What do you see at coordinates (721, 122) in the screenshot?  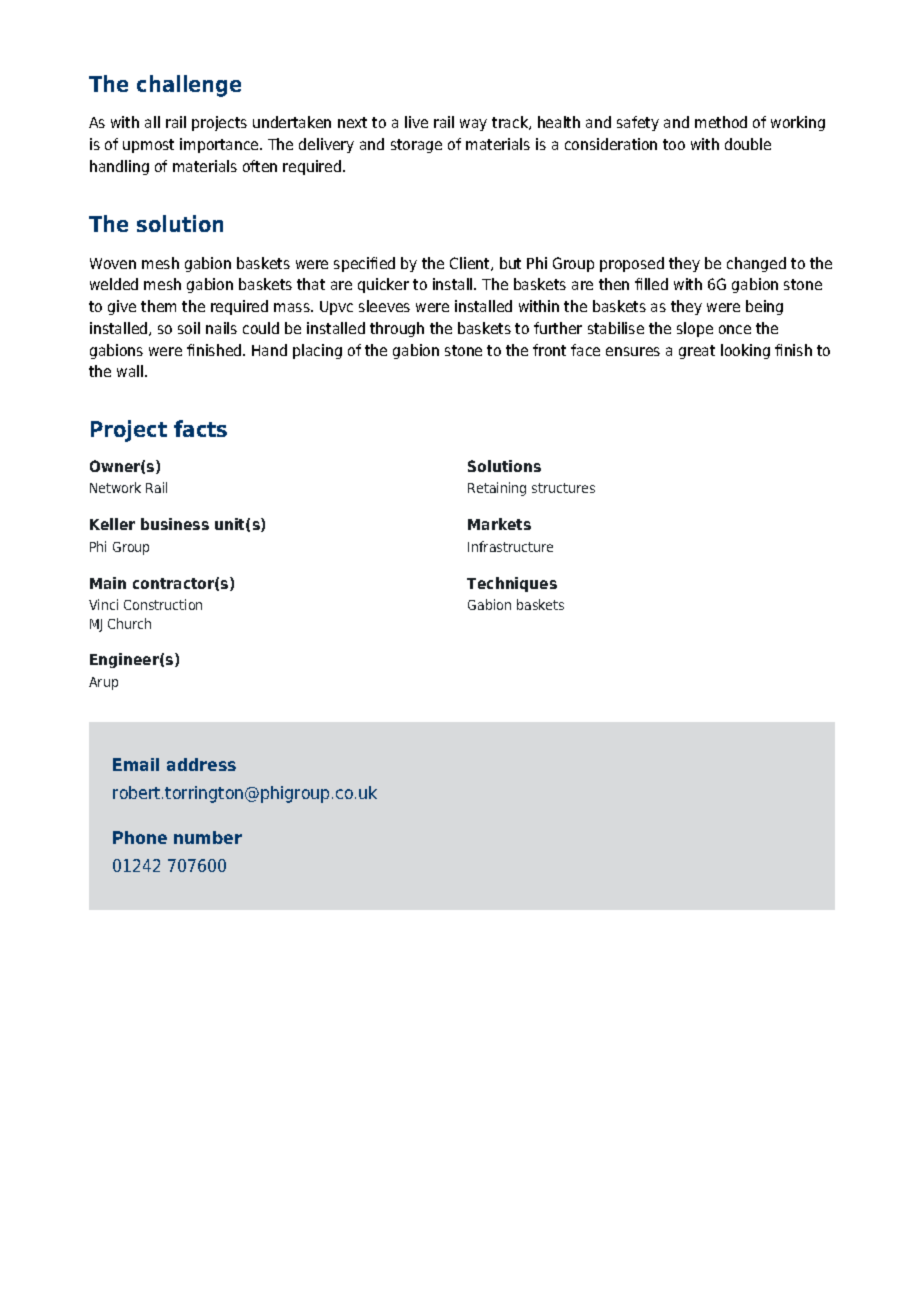 I see `method` at bounding box center [721, 122].
